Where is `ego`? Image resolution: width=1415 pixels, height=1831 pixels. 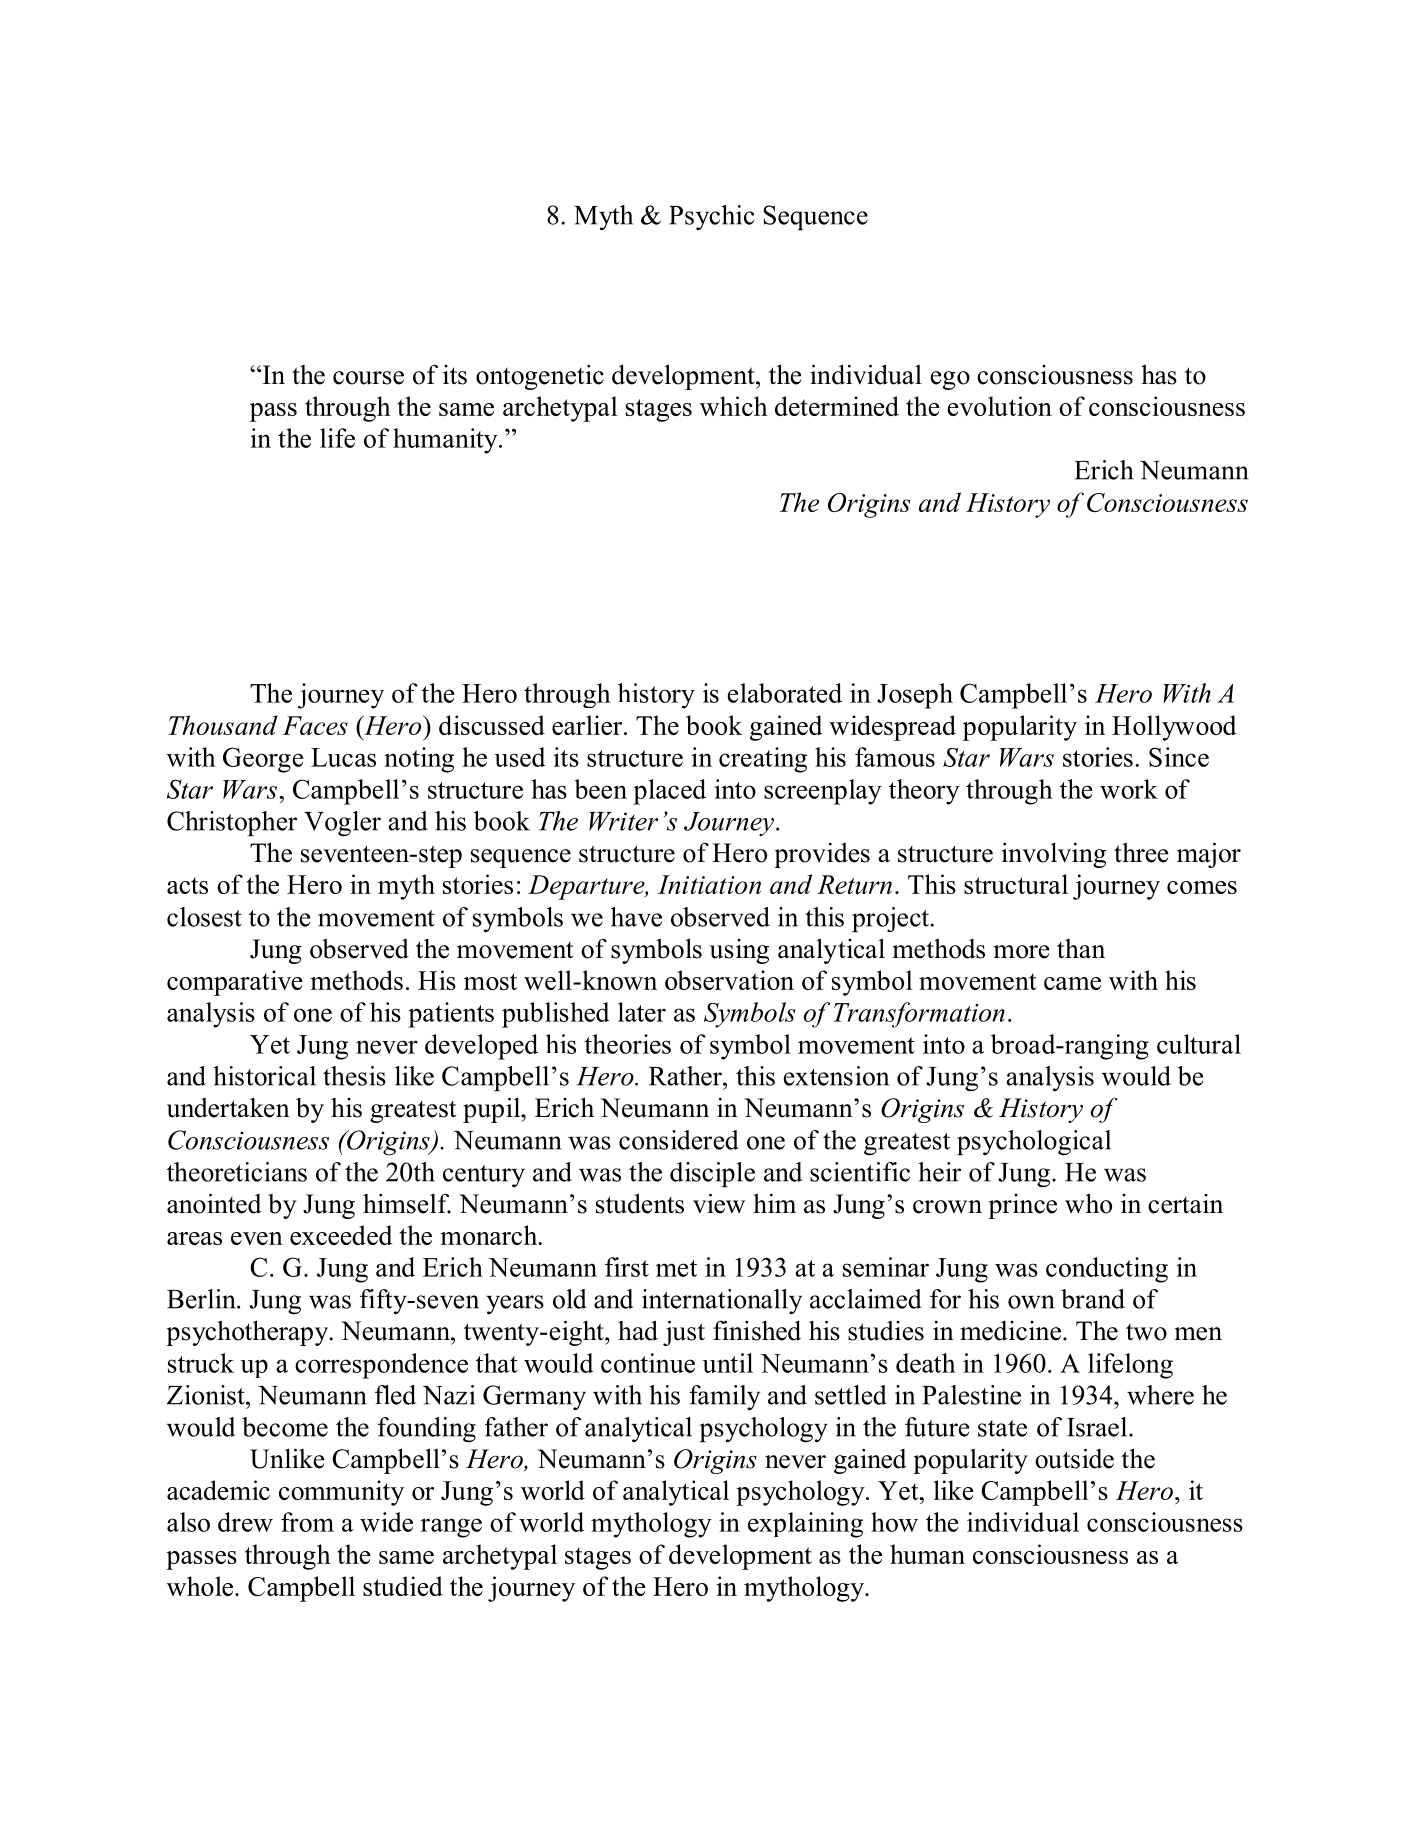
ego is located at coordinates (950, 380).
